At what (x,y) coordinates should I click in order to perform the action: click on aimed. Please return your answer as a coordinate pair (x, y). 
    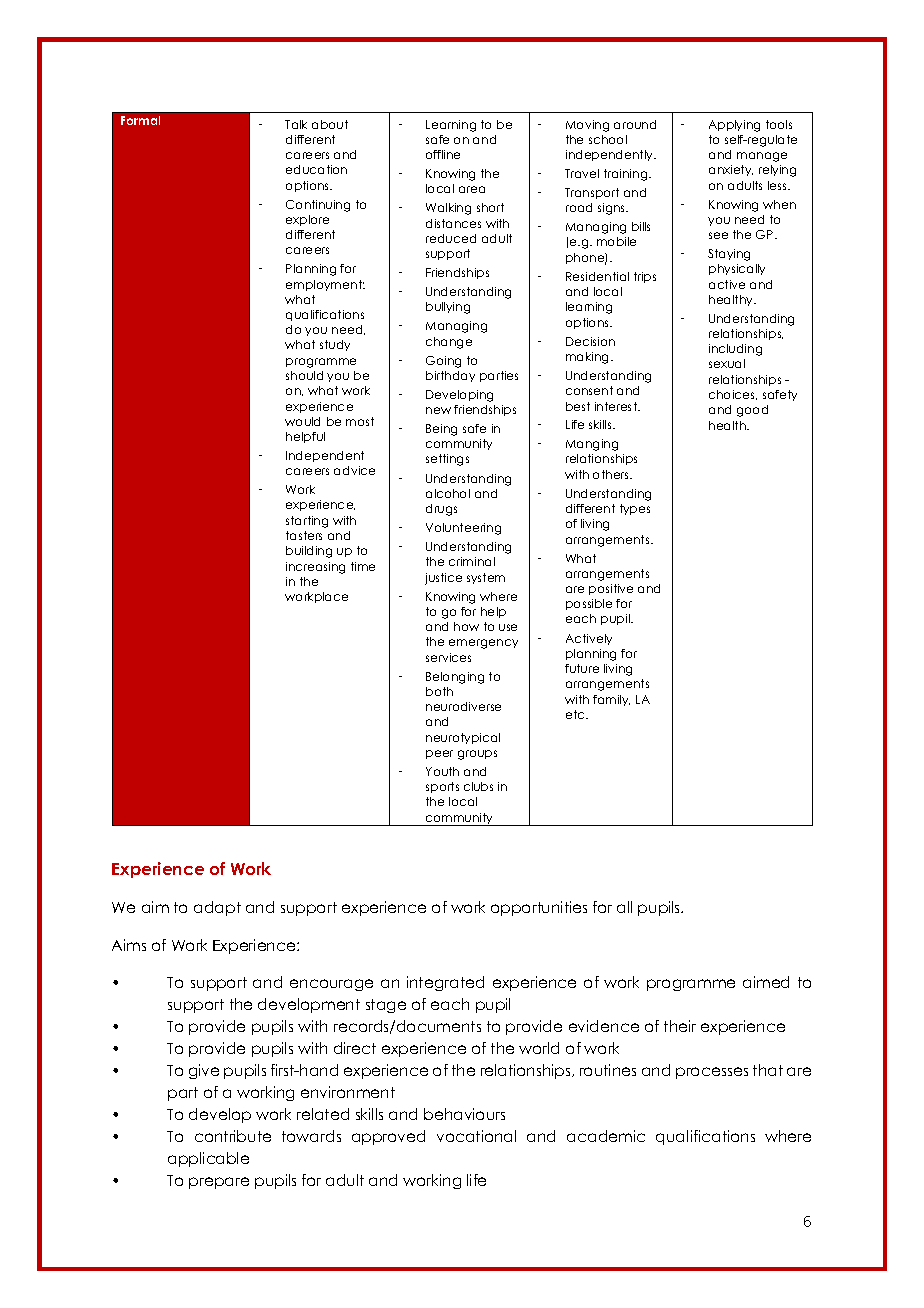
    Looking at the image, I should click on (766, 982).
